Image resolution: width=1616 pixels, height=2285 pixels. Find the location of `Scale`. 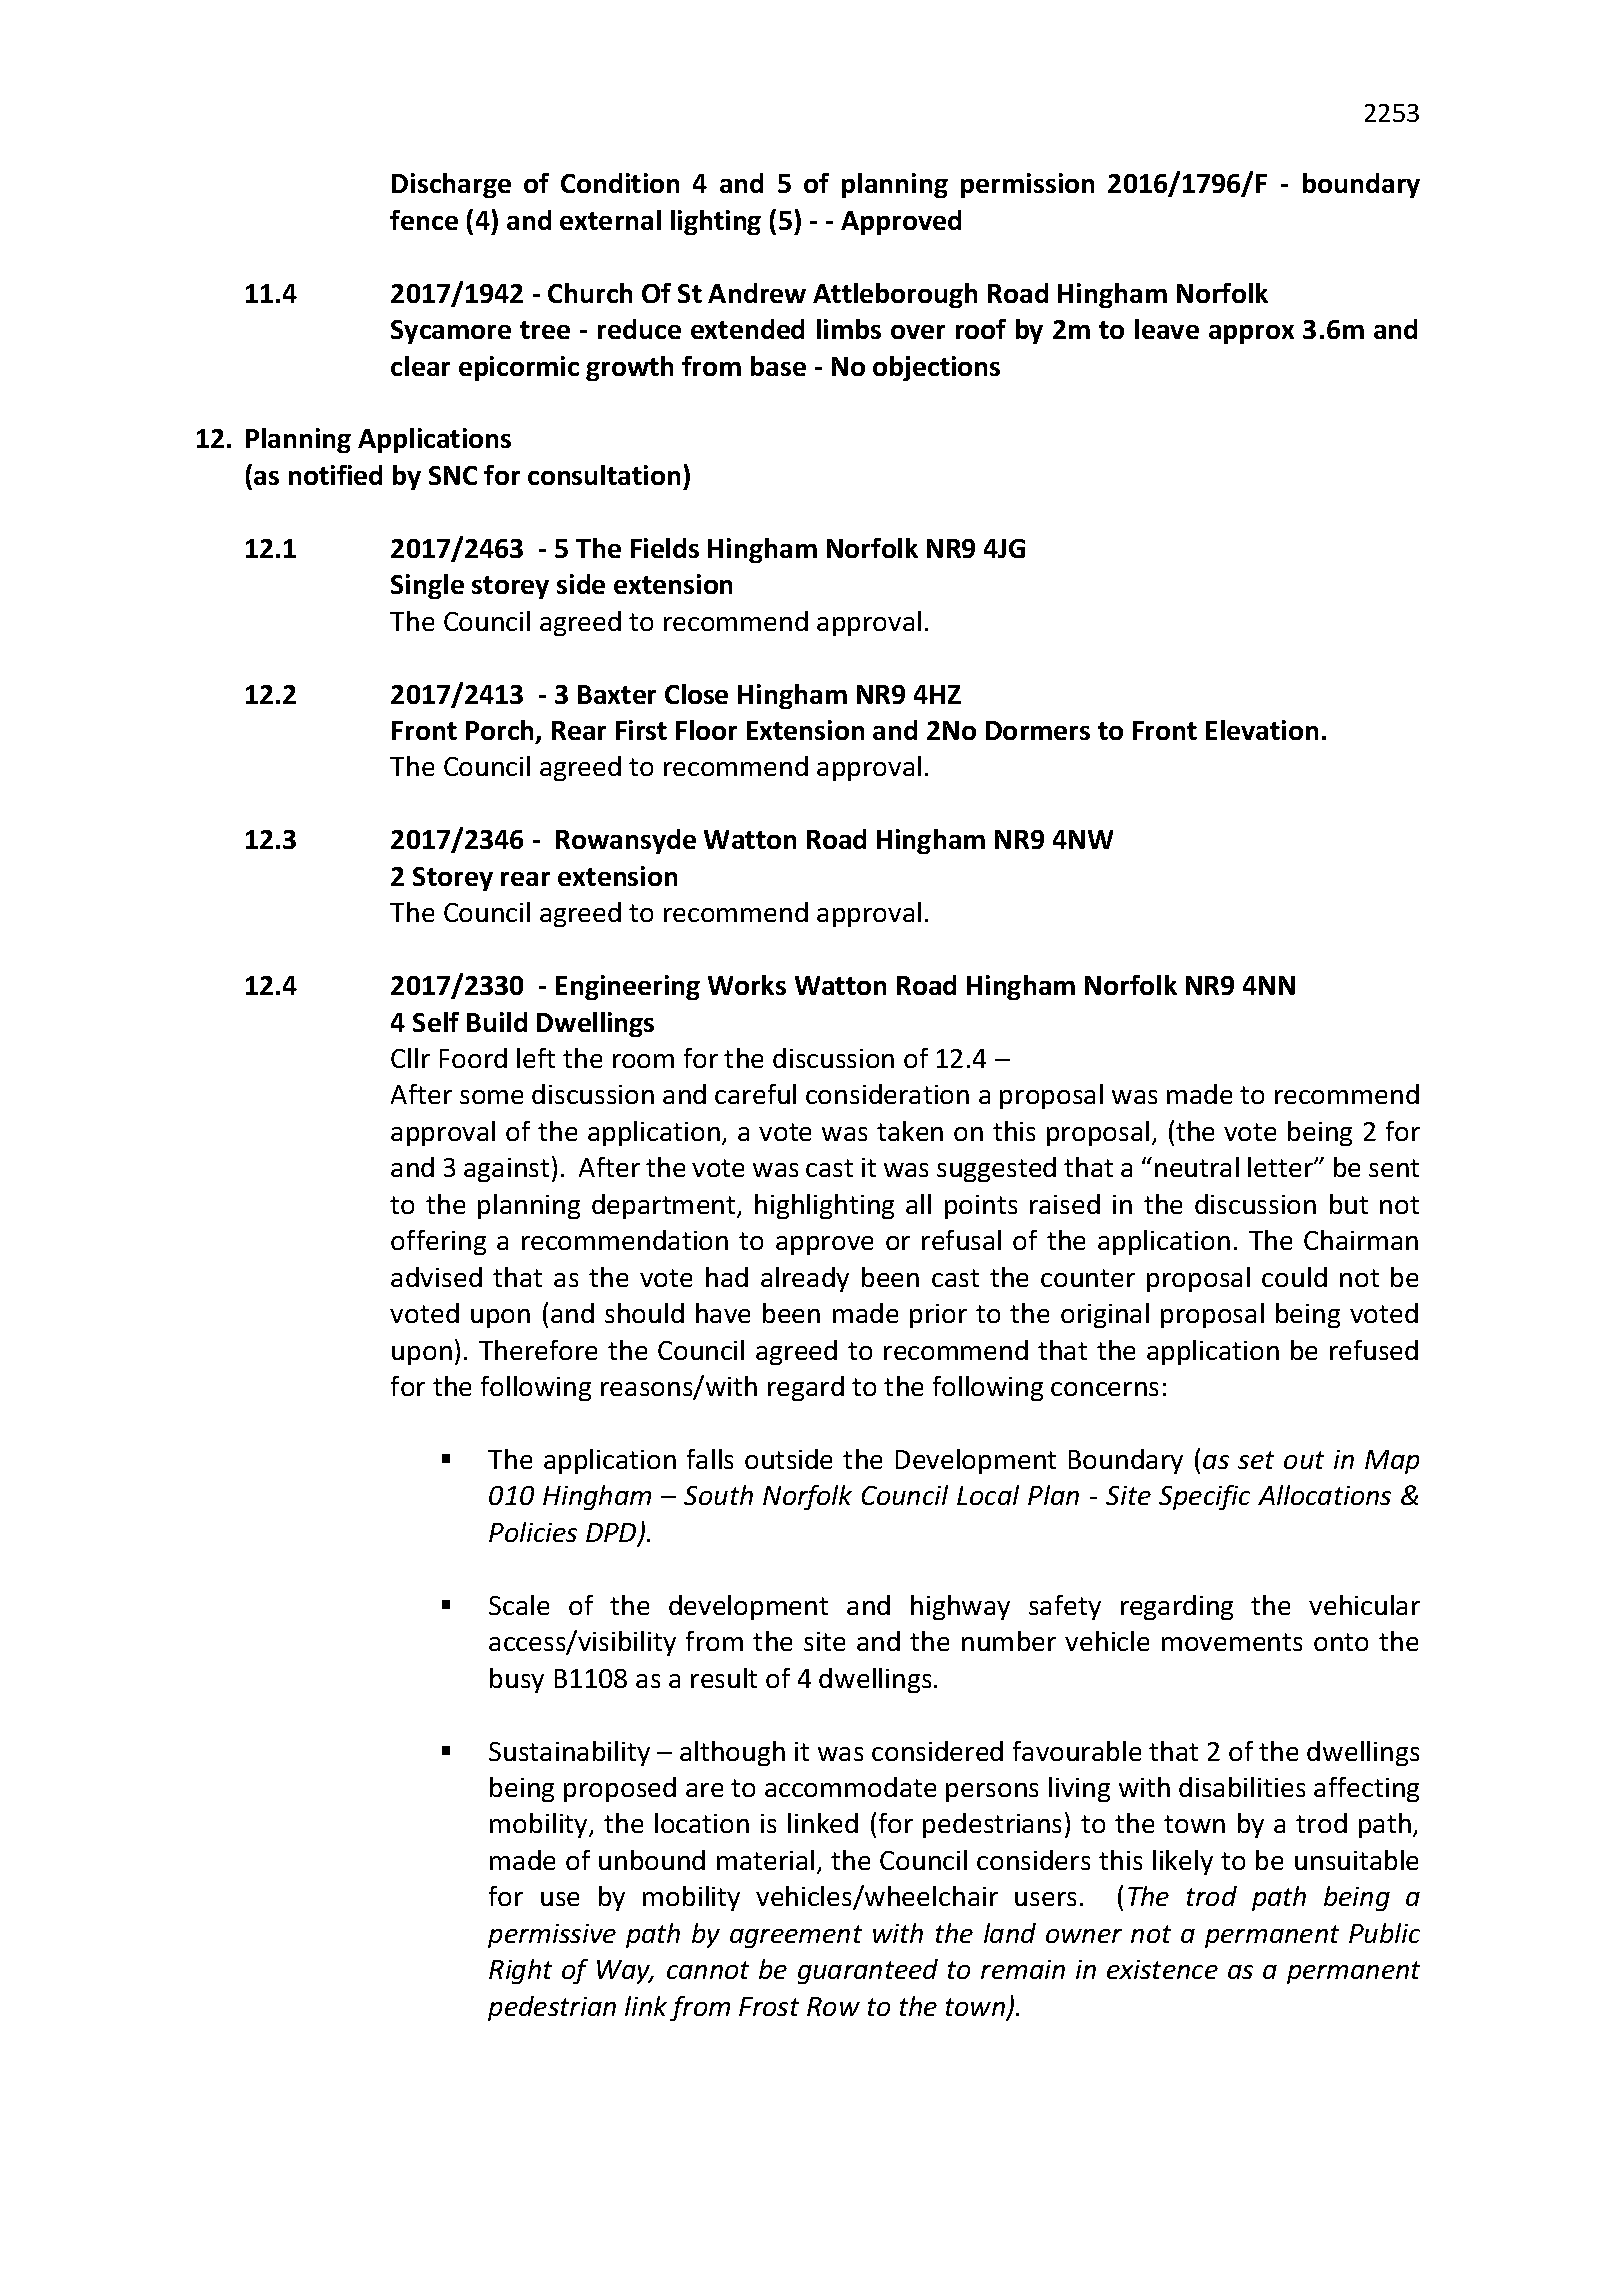

Scale is located at coordinates (519, 1605).
